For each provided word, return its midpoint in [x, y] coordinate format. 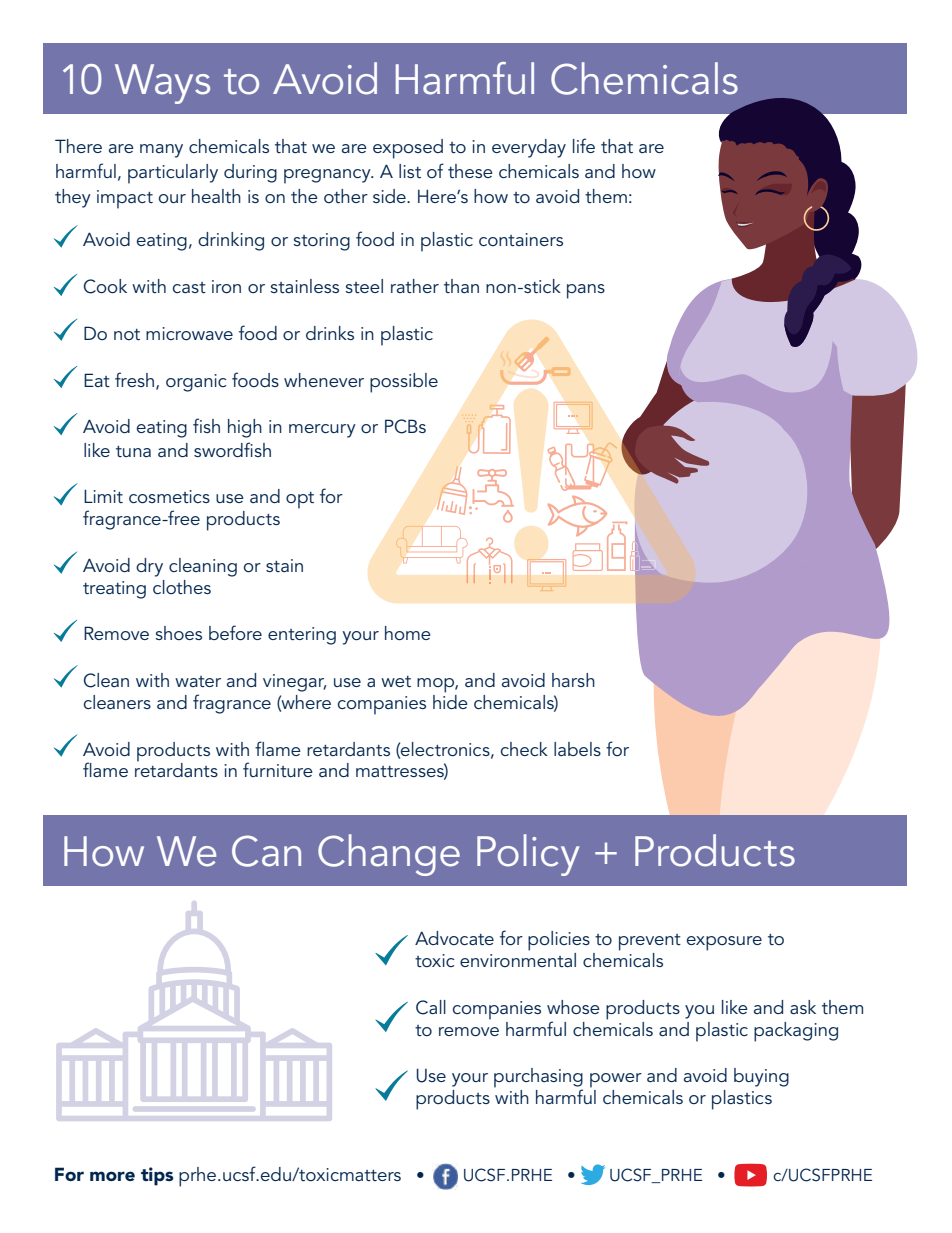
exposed [408, 149]
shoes [178, 633]
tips [157, 1176]
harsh [573, 680]
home [408, 633]
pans [586, 291]
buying [761, 1077]
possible [404, 383]
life [584, 145]
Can [266, 851]
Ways [162, 84]
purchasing [538, 1079]
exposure [724, 943]
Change [389, 855]
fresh [134, 379]
